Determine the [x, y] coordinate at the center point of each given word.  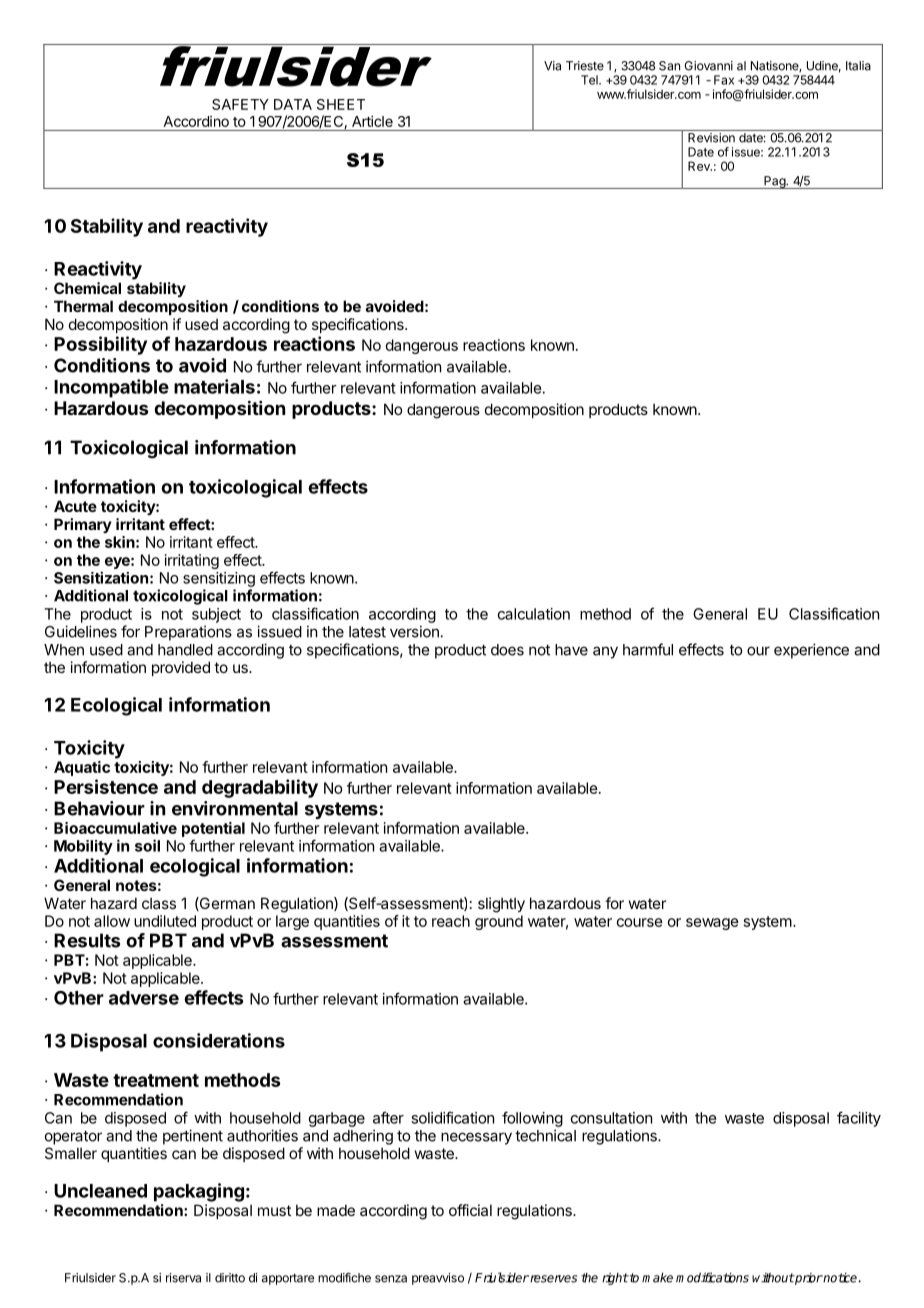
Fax [724, 80]
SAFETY [240, 104]
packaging [199, 1192]
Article [372, 121]
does [507, 650]
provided [181, 668]
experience [811, 651]
